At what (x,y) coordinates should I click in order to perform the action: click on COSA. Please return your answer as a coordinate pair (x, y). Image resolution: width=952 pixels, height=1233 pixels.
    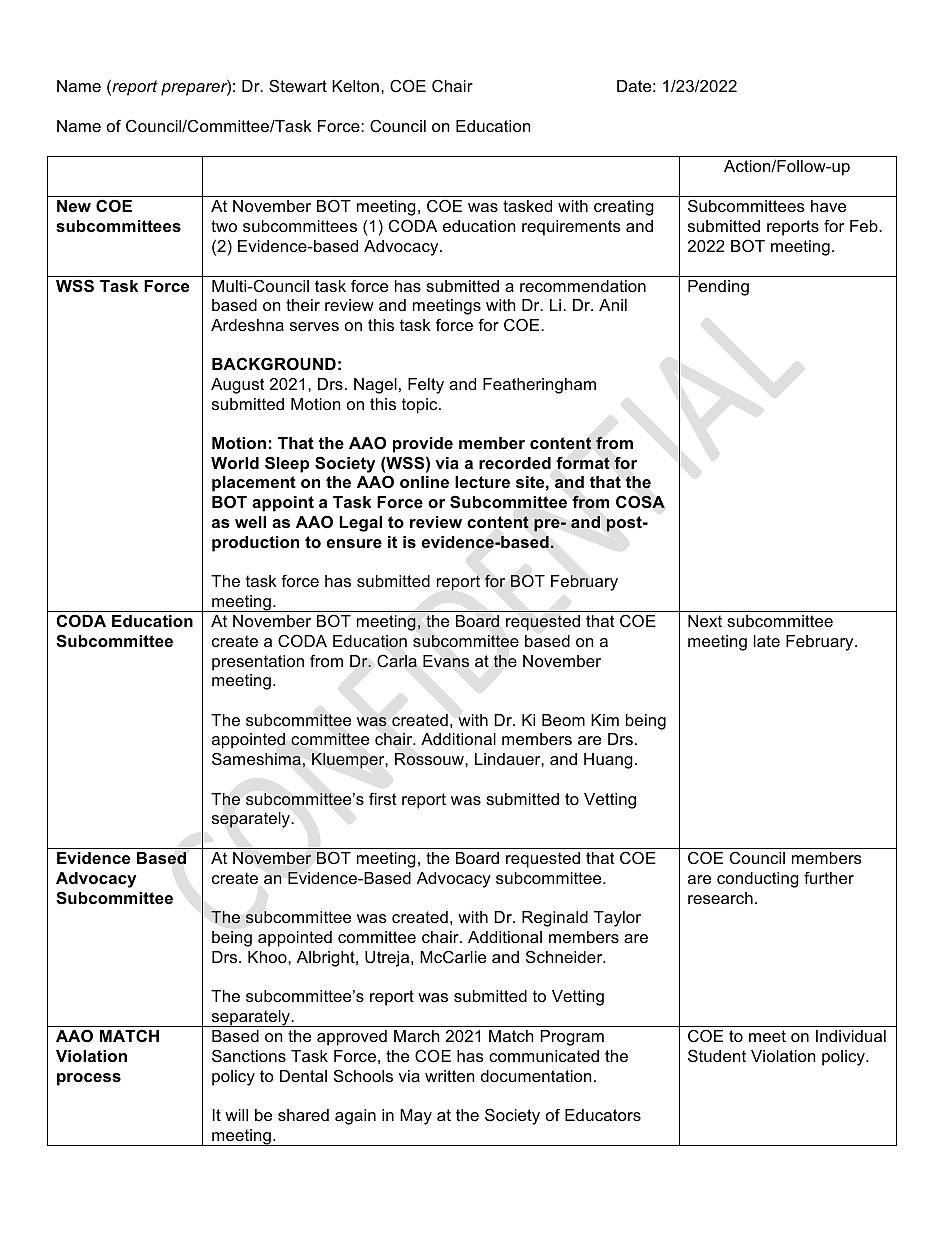
    Looking at the image, I should click on (640, 502).
